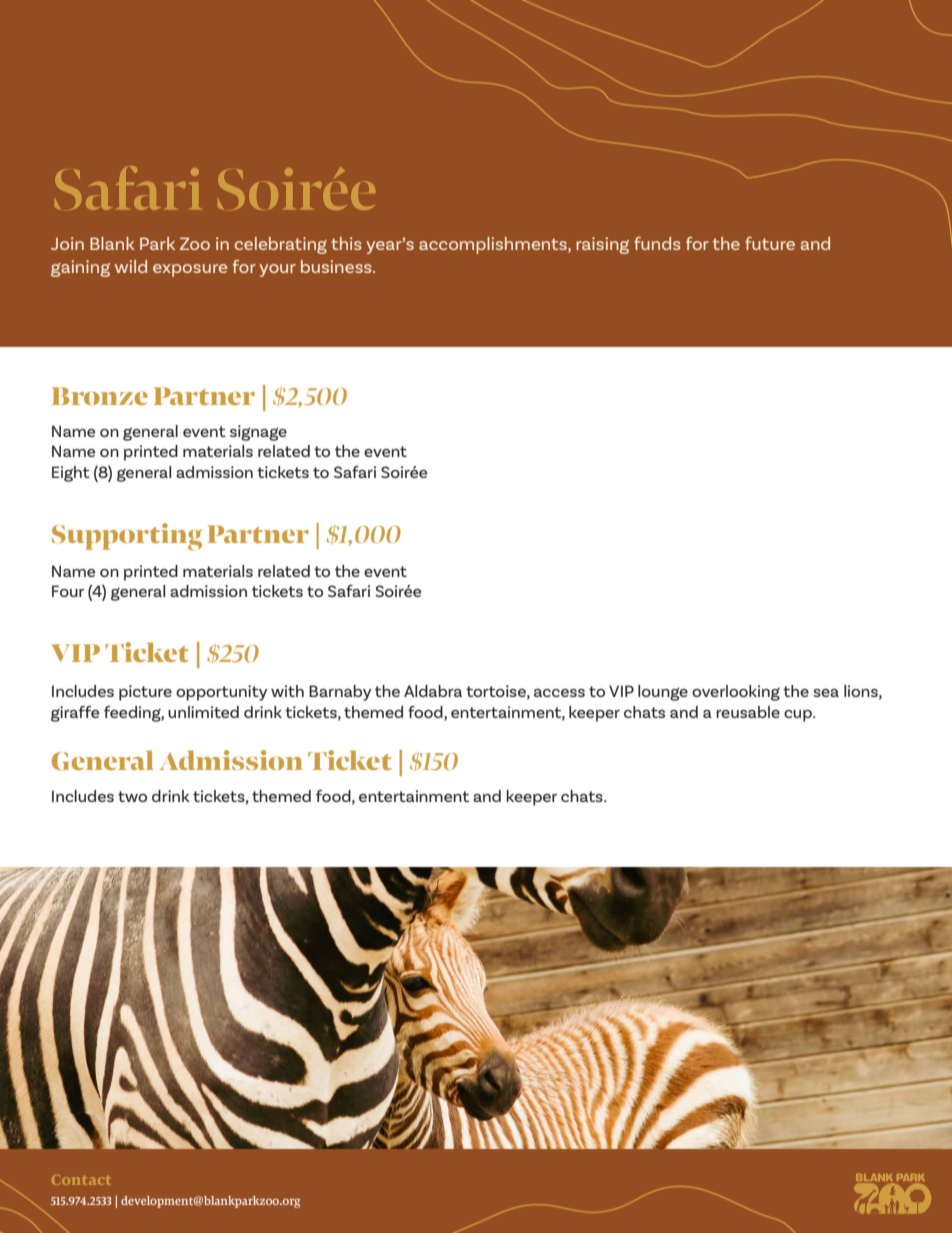  What do you see at coordinates (258, 433) in the screenshot?
I see `signage` at bounding box center [258, 433].
